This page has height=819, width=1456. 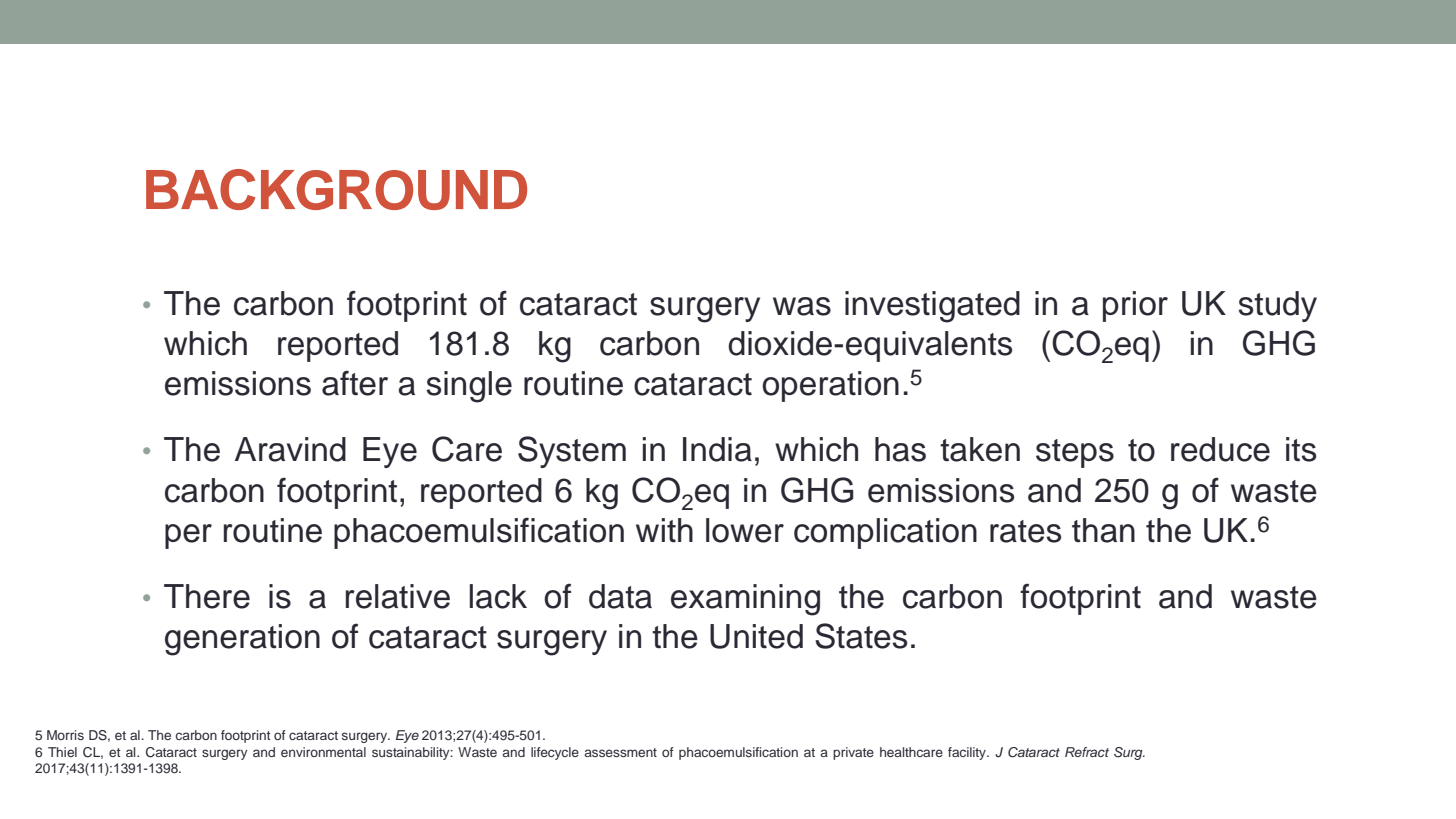 What do you see at coordinates (1103, 530) in the page?
I see `than` at bounding box center [1103, 530].
